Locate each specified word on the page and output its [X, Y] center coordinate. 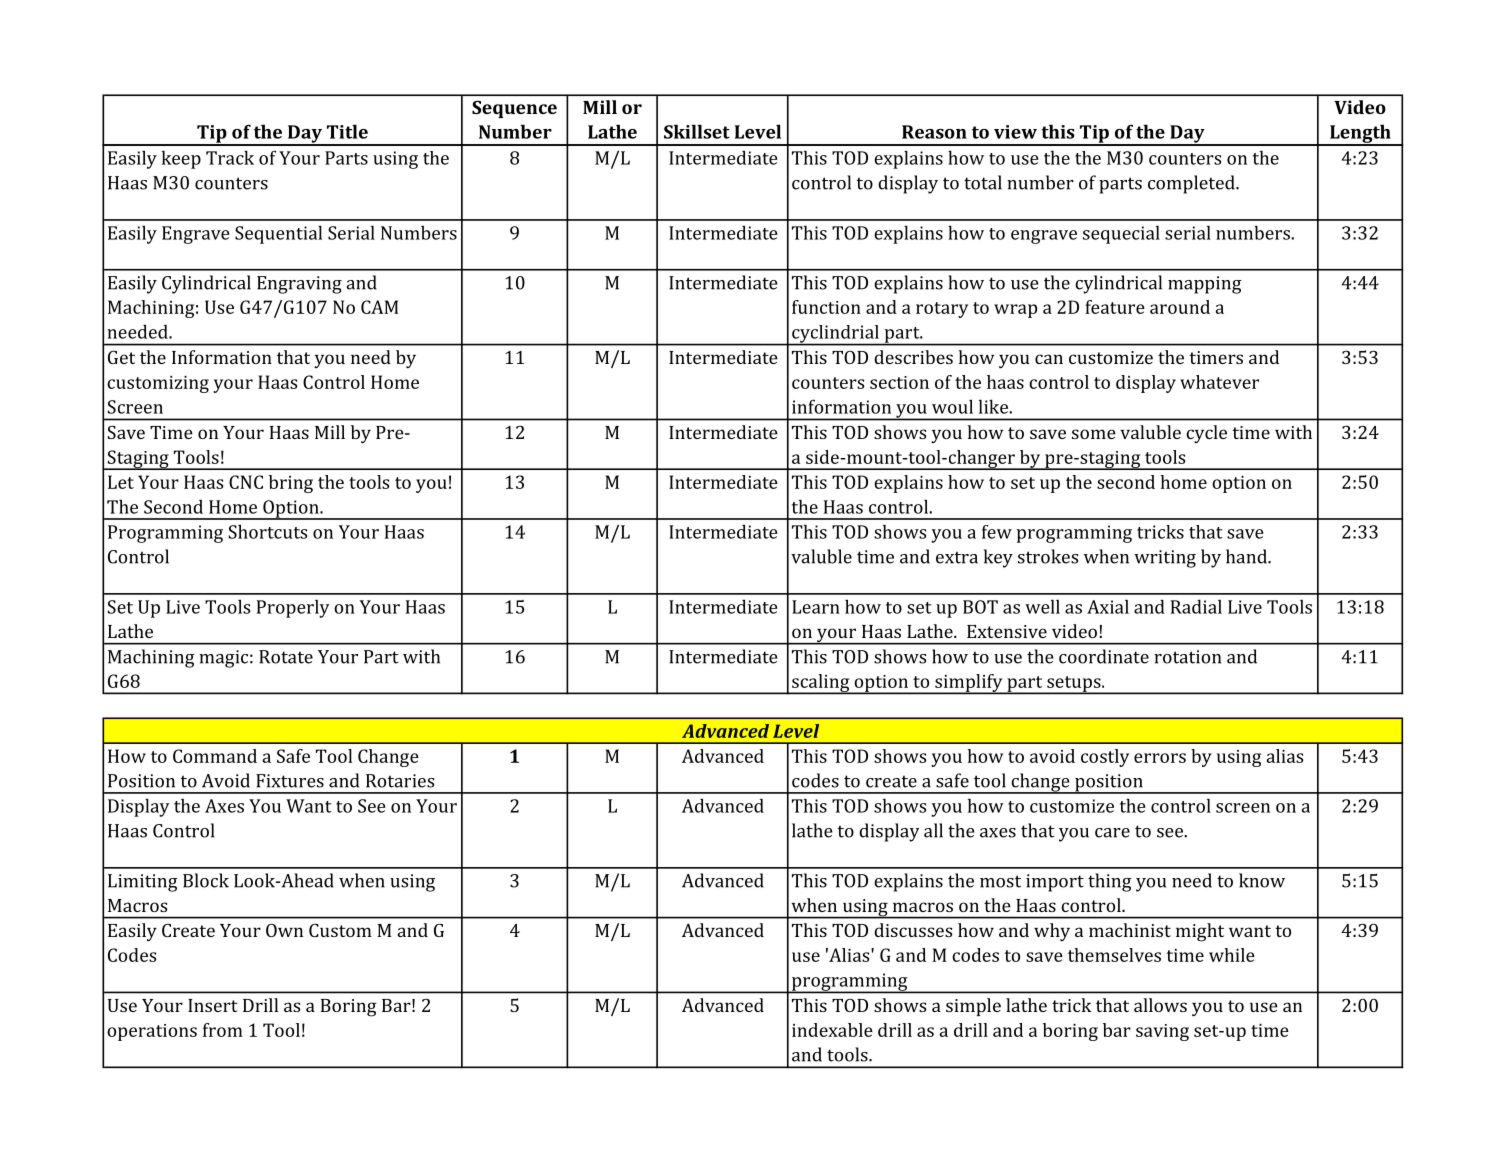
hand [1247, 556]
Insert [213, 1005]
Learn [816, 607]
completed [1192, 184]
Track [230, 157]
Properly [293, 609]
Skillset [697, 131]
